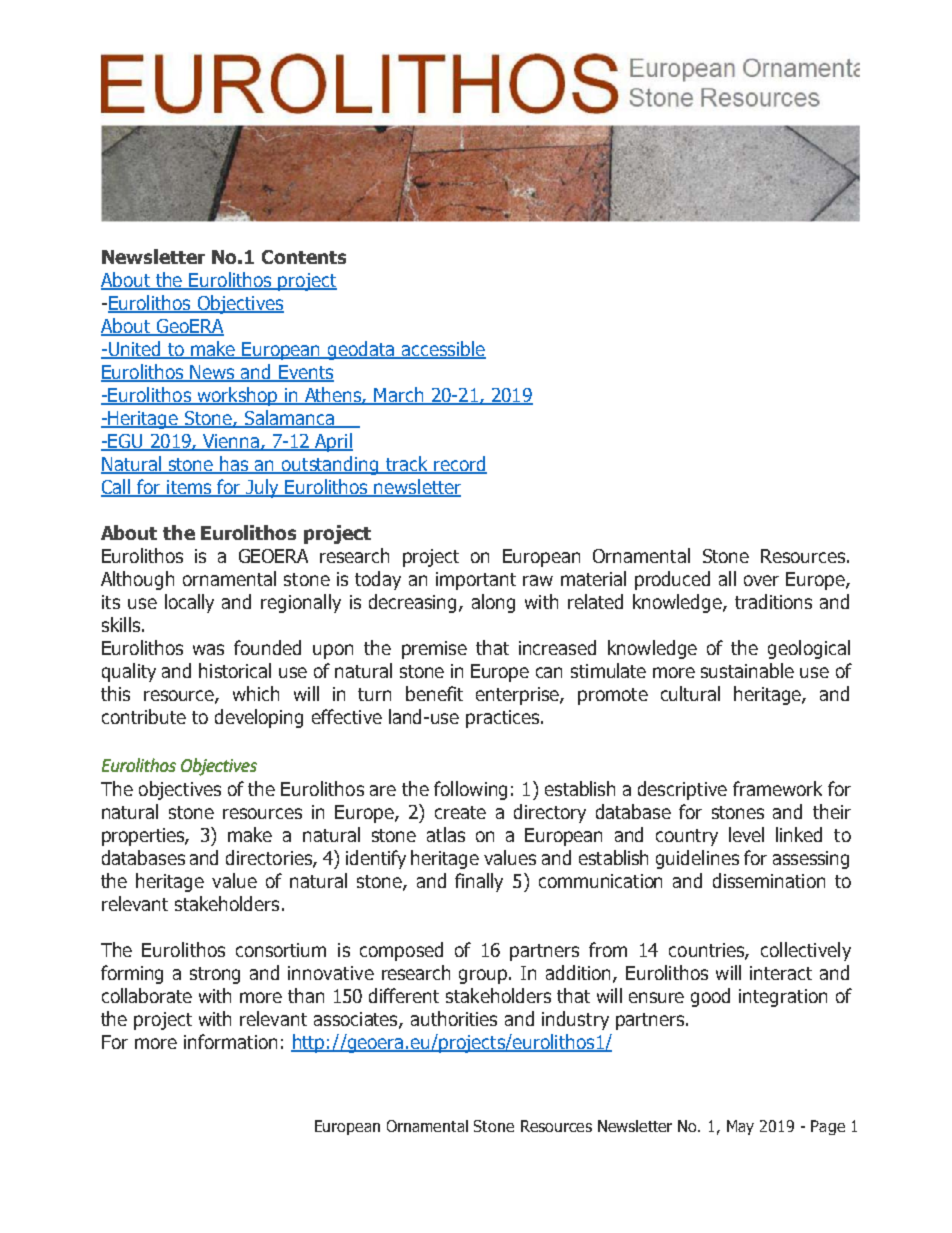 The height and width of the page is (1233, 952). I want to click on dissemination, so click(769, 880).
